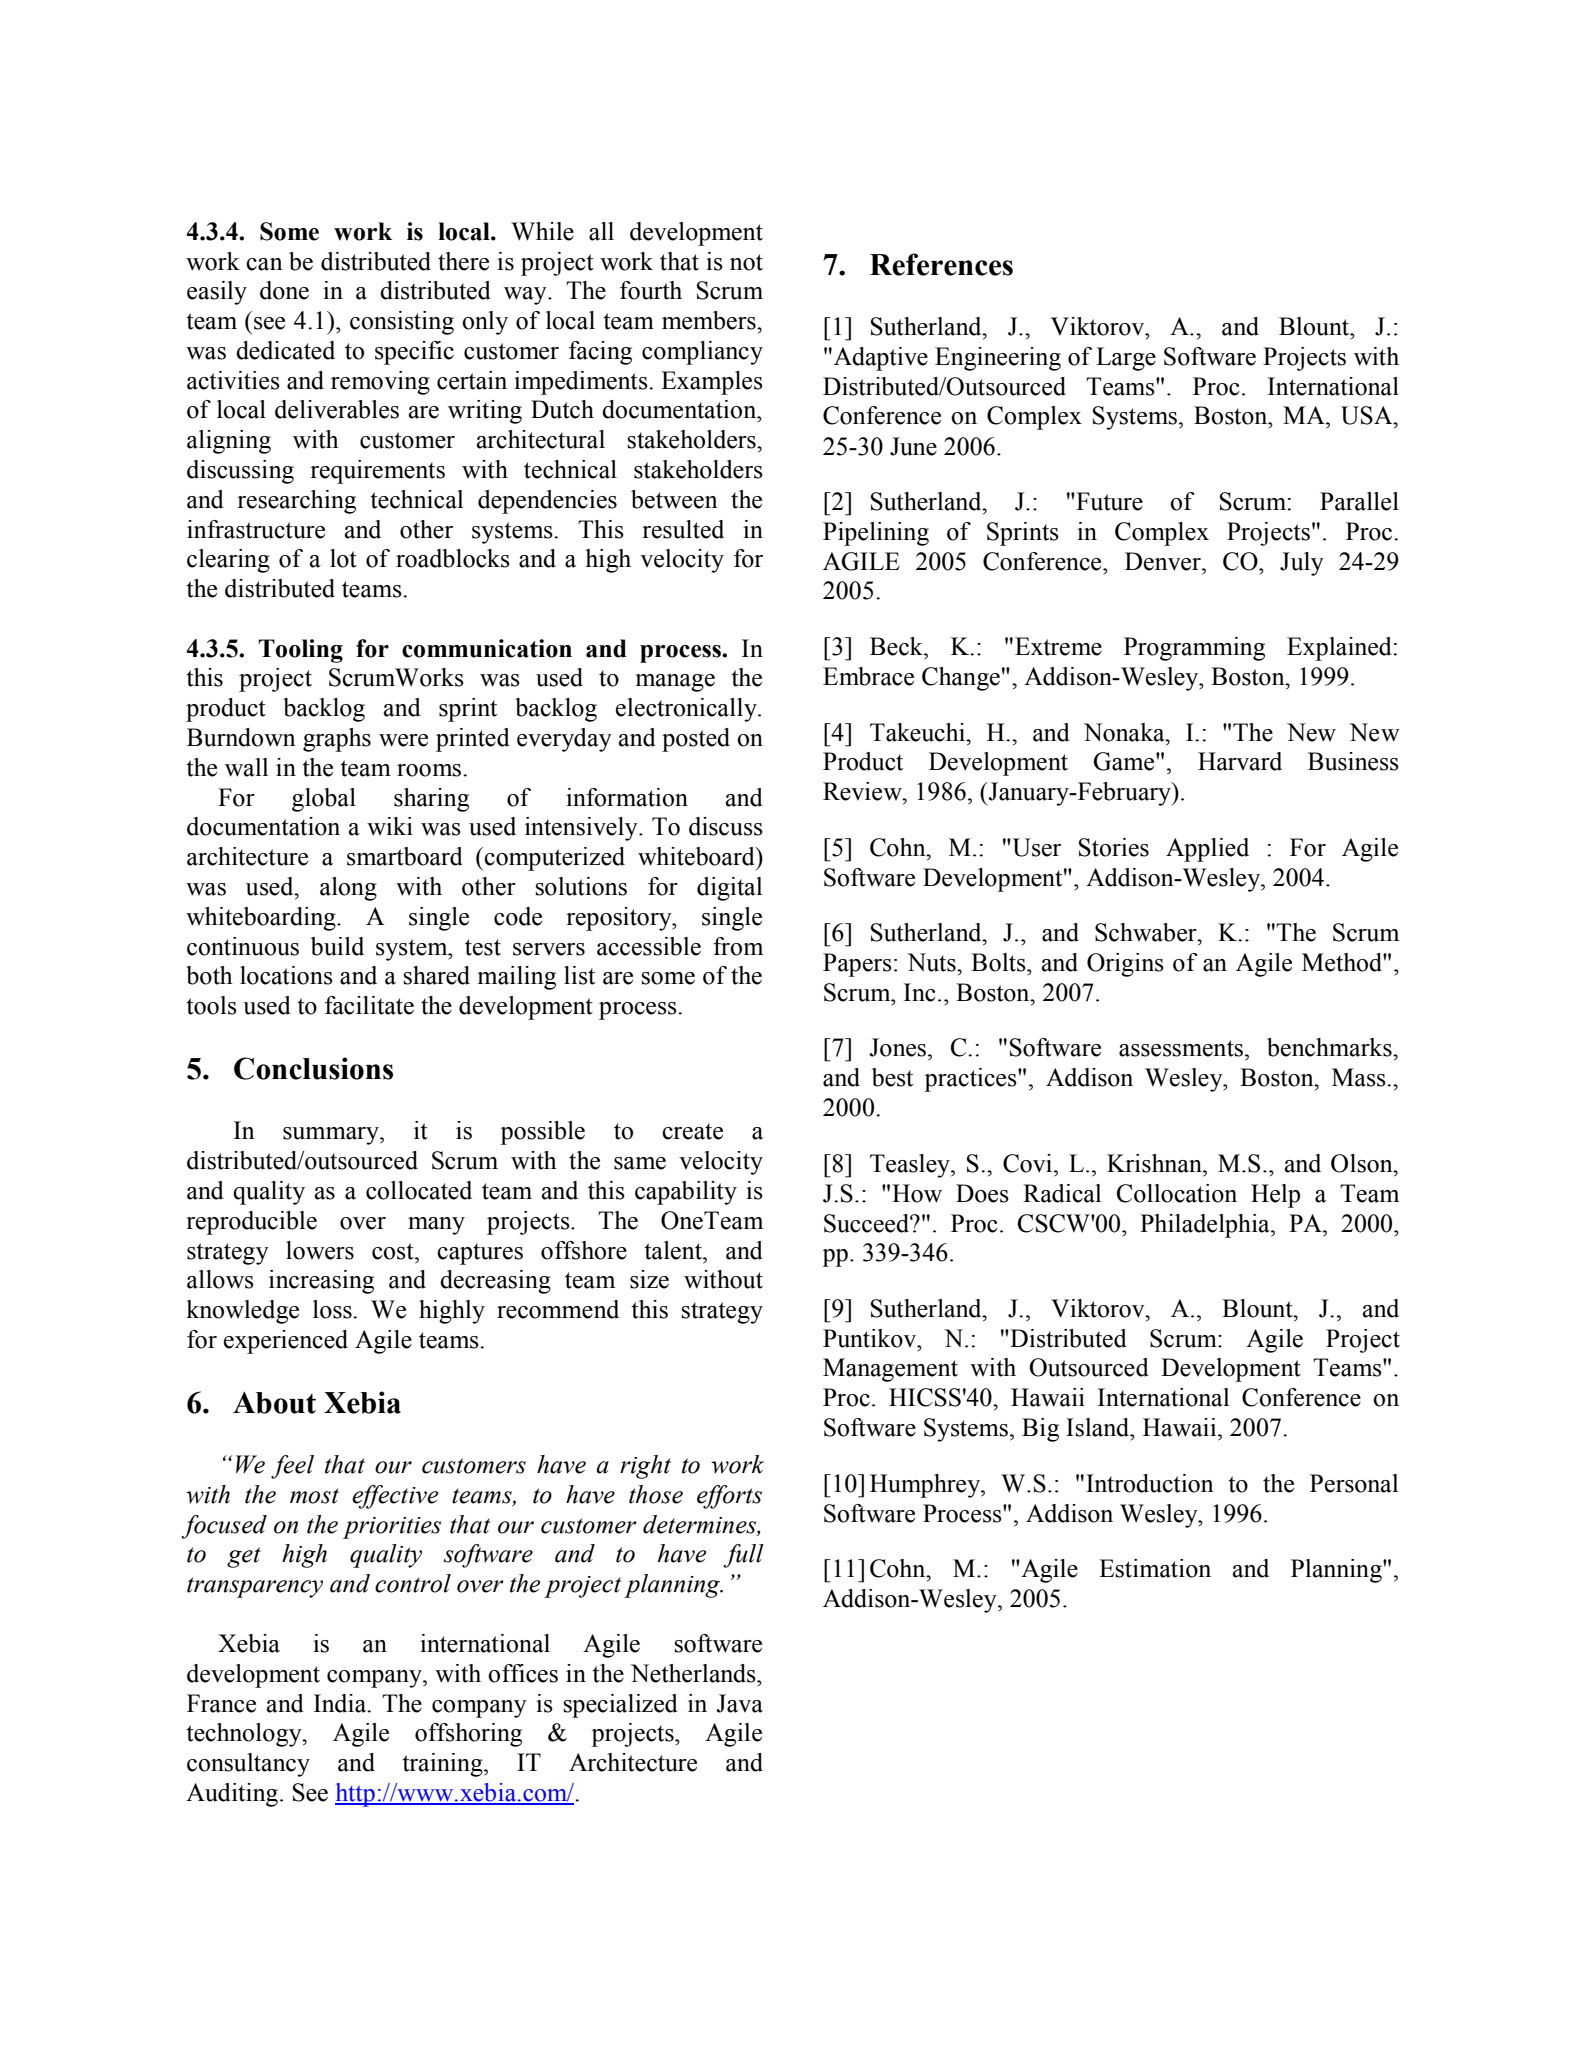  What do you see at coordinates (337, 740) in the screenshot?
I see `graphs` at bounding box center [337, 740].
